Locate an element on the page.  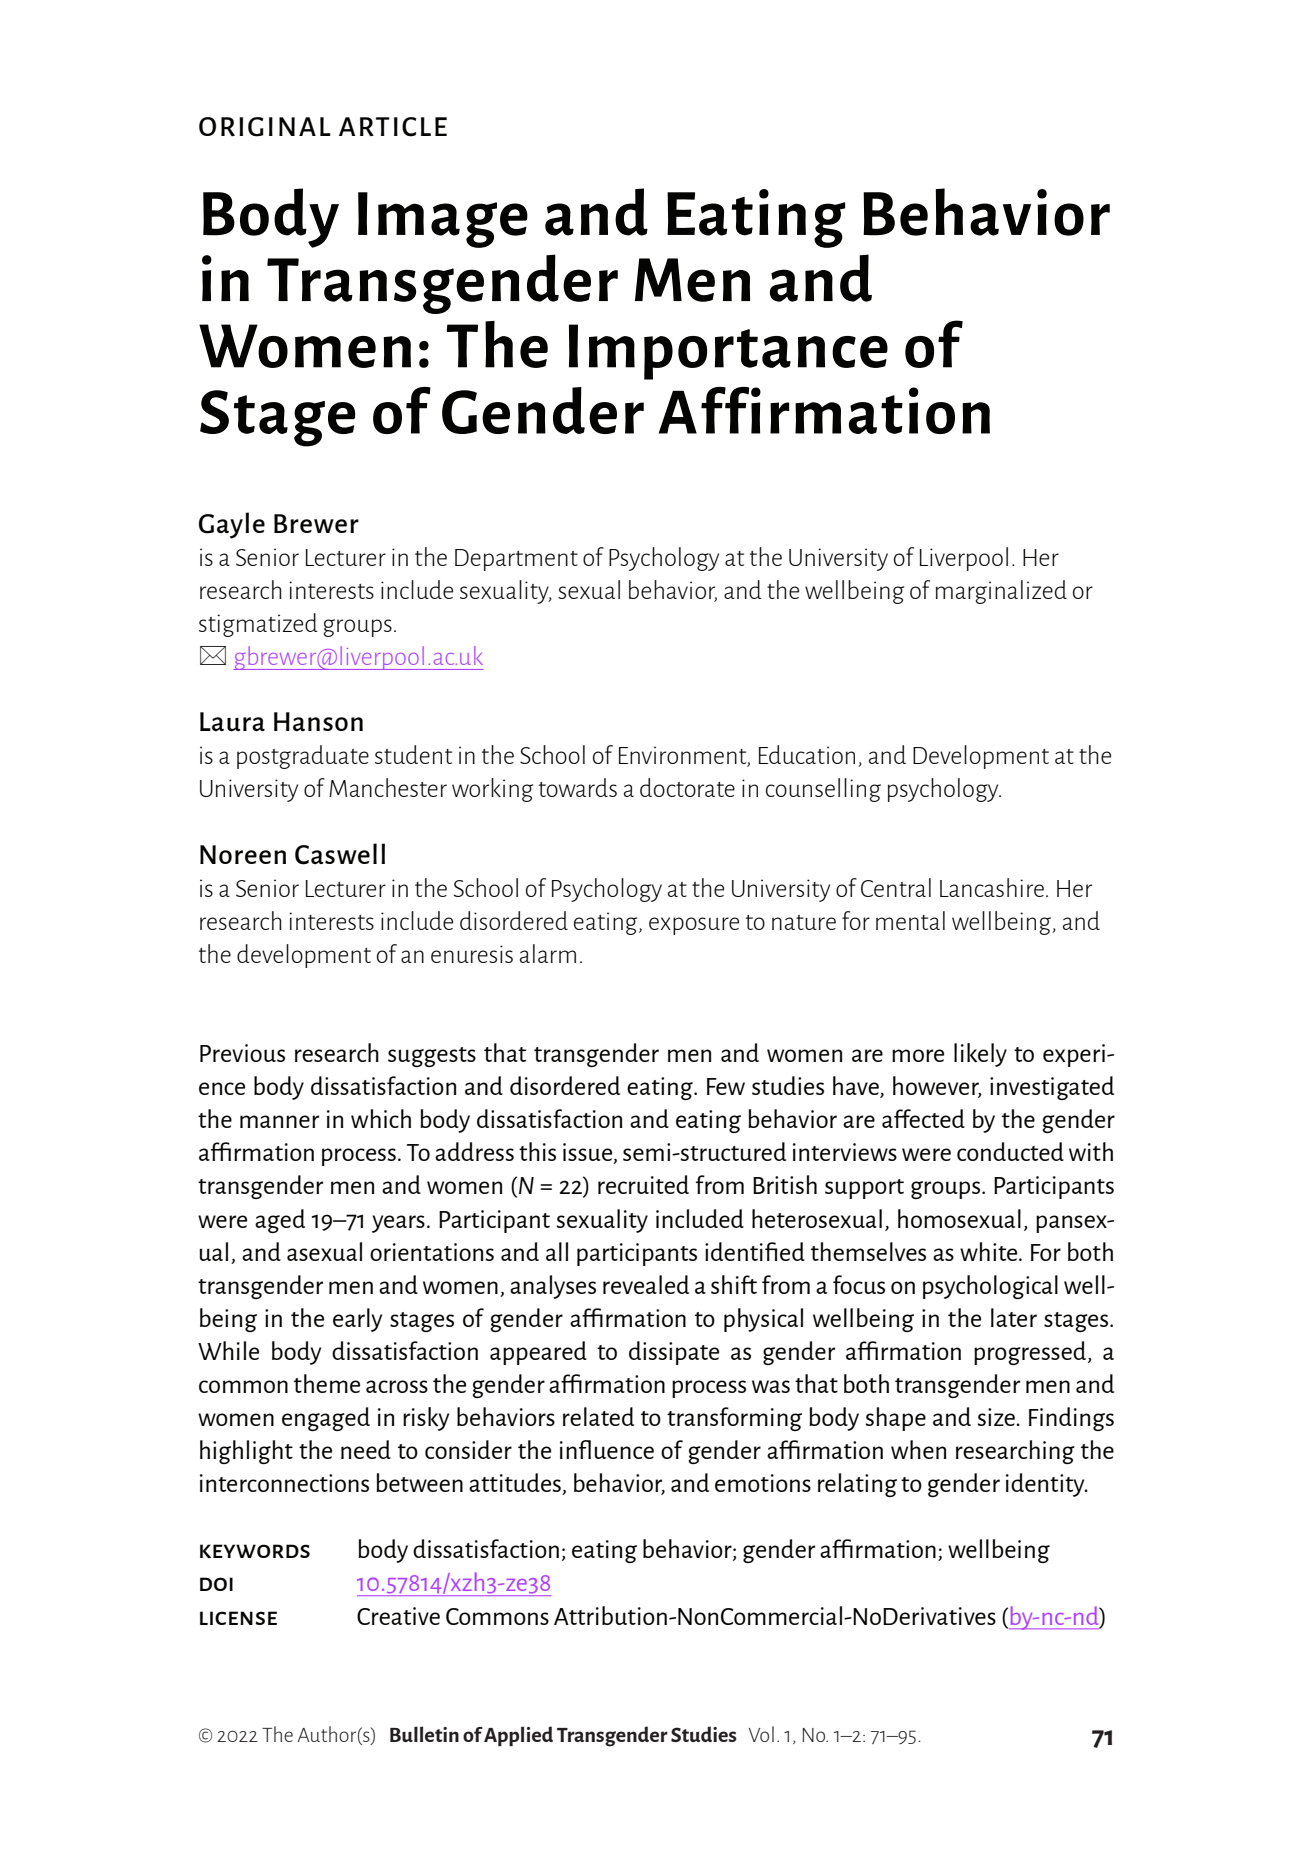
Creative is located at coordinates (398, 1616).
